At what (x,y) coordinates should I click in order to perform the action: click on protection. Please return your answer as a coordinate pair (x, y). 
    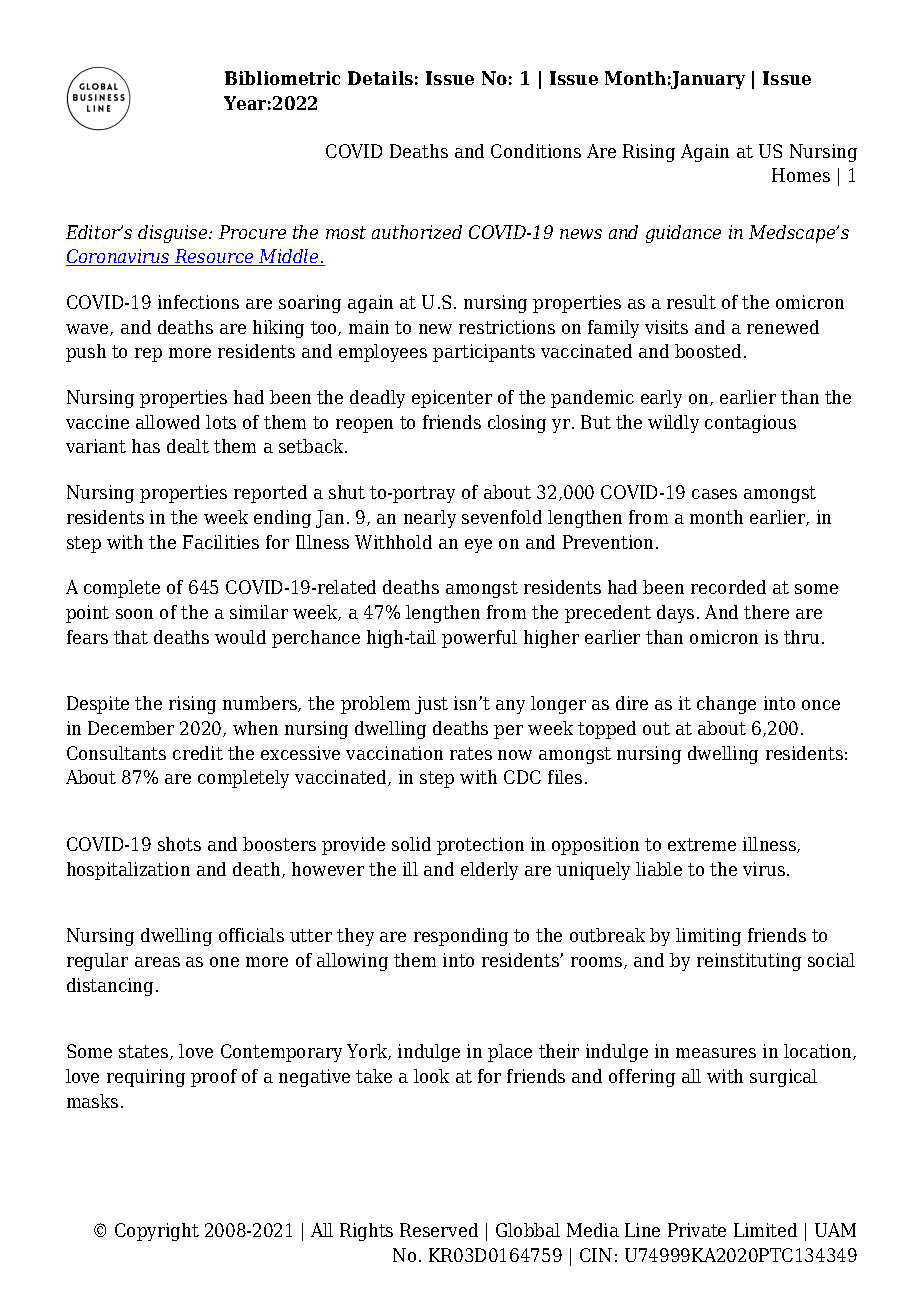
    Looking at the image, I should click on (480, 846).
